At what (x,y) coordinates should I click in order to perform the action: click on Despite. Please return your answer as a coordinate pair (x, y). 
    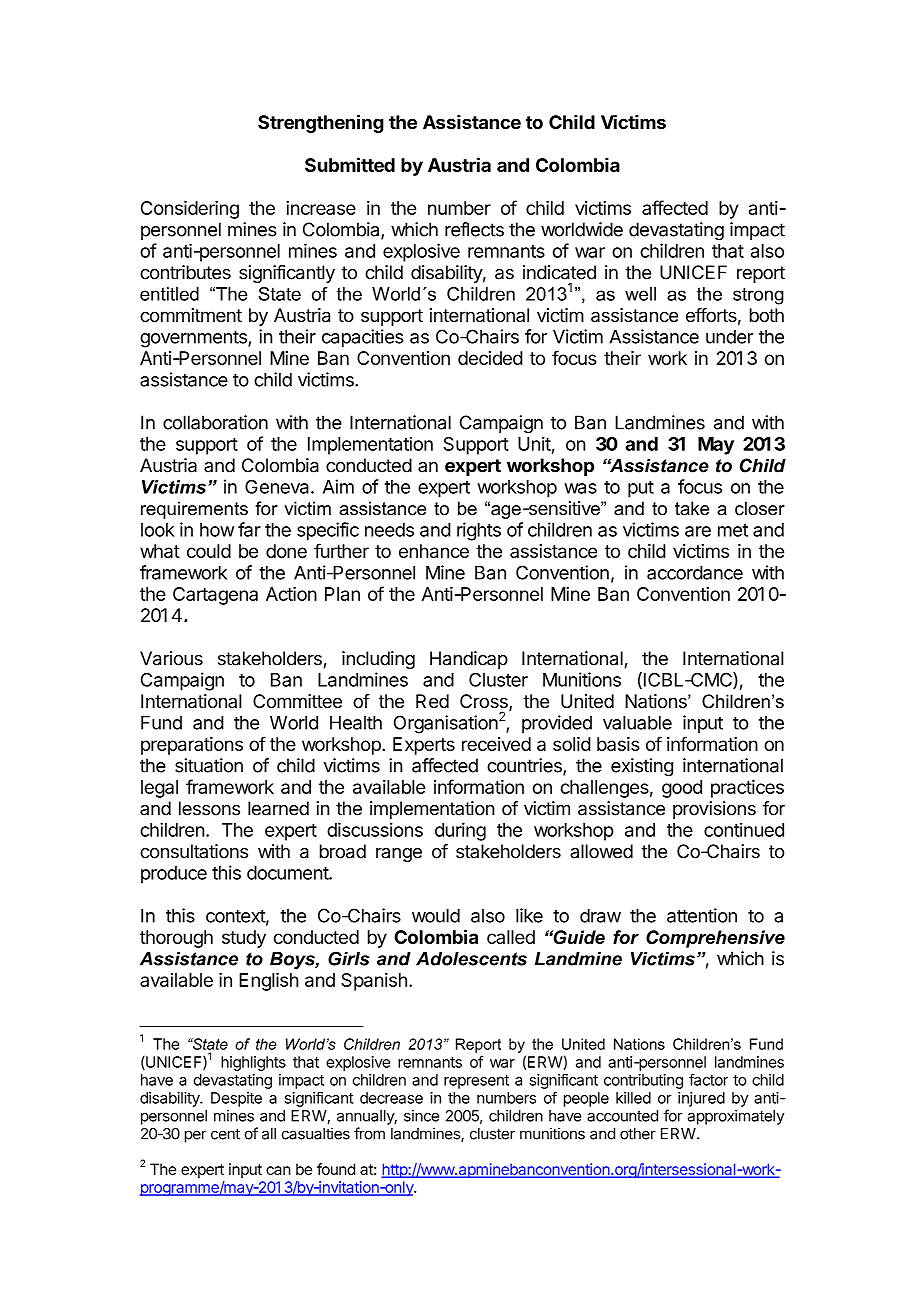
    Looking at the image, I should click on (236, 1099).
